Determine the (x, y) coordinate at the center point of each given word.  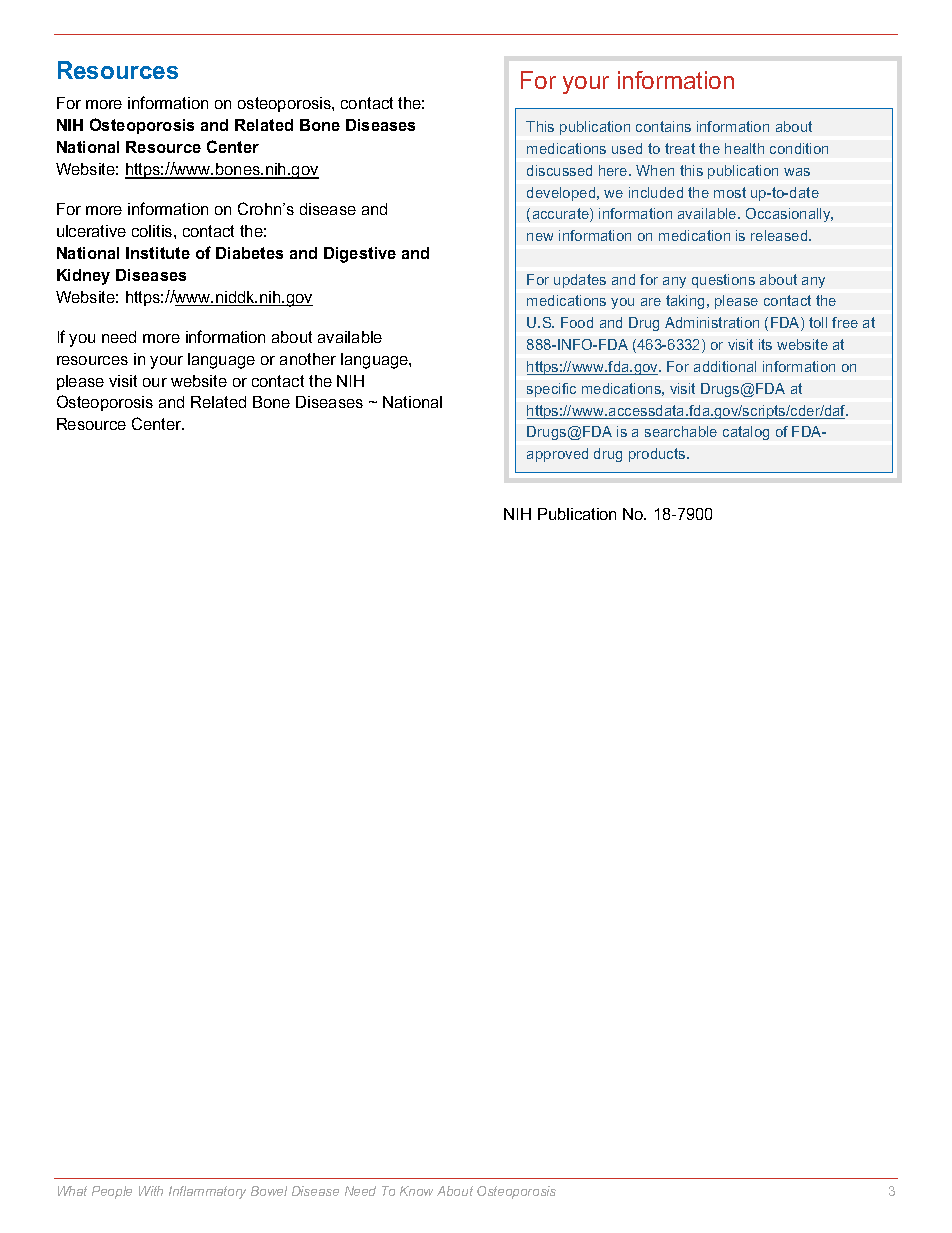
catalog (746, 433)
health (744, 148)
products (658, 455)
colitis (153, 231)
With (151, 1191)
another (308, 359)
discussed (559, 170)
